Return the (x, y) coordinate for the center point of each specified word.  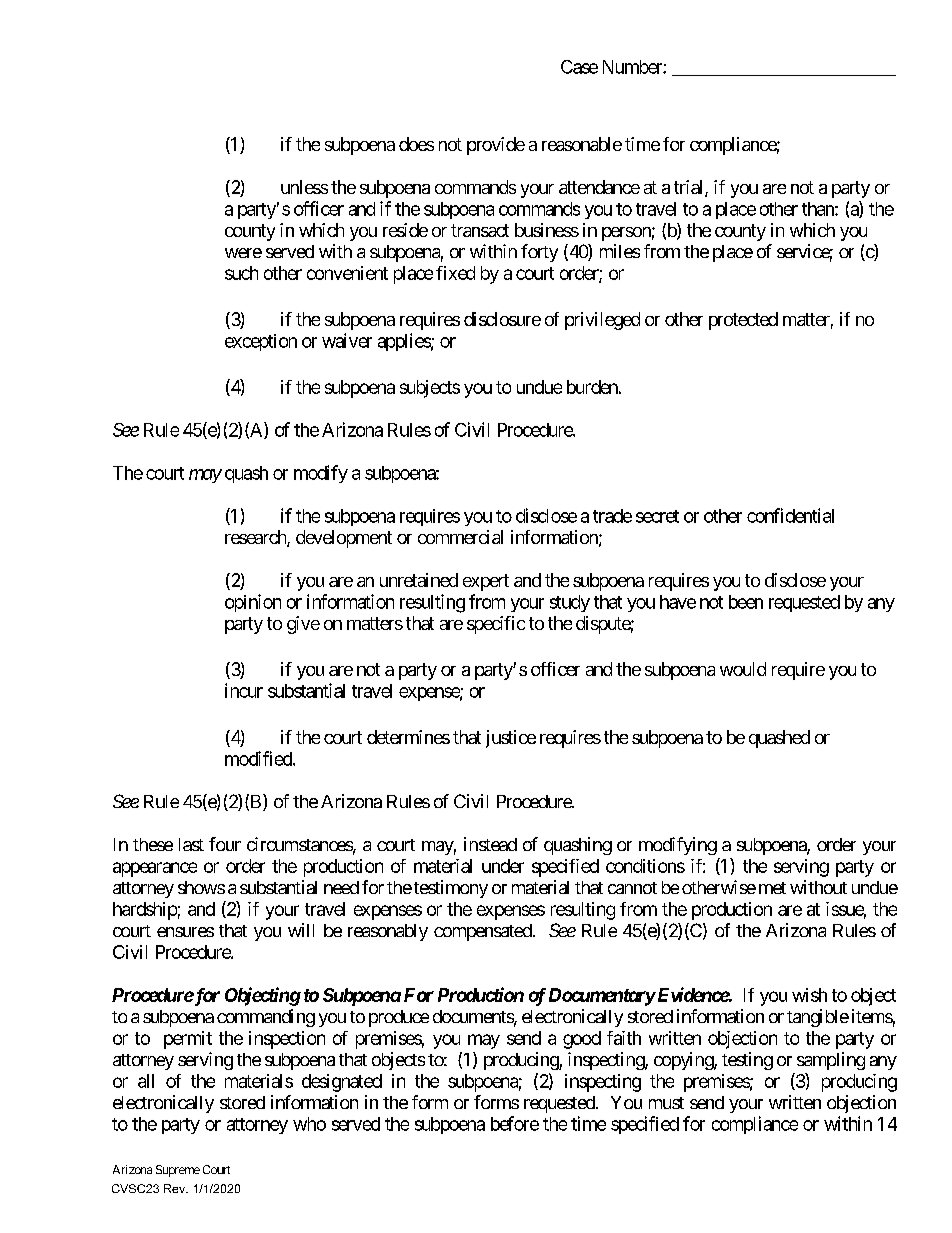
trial (690, 188)
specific (496, 625)
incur (244, 690)
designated (342, 1083)
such (241, 273)
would (743, 669)
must (666, 1103)
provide (496, 146)
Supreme (178, 1171)
